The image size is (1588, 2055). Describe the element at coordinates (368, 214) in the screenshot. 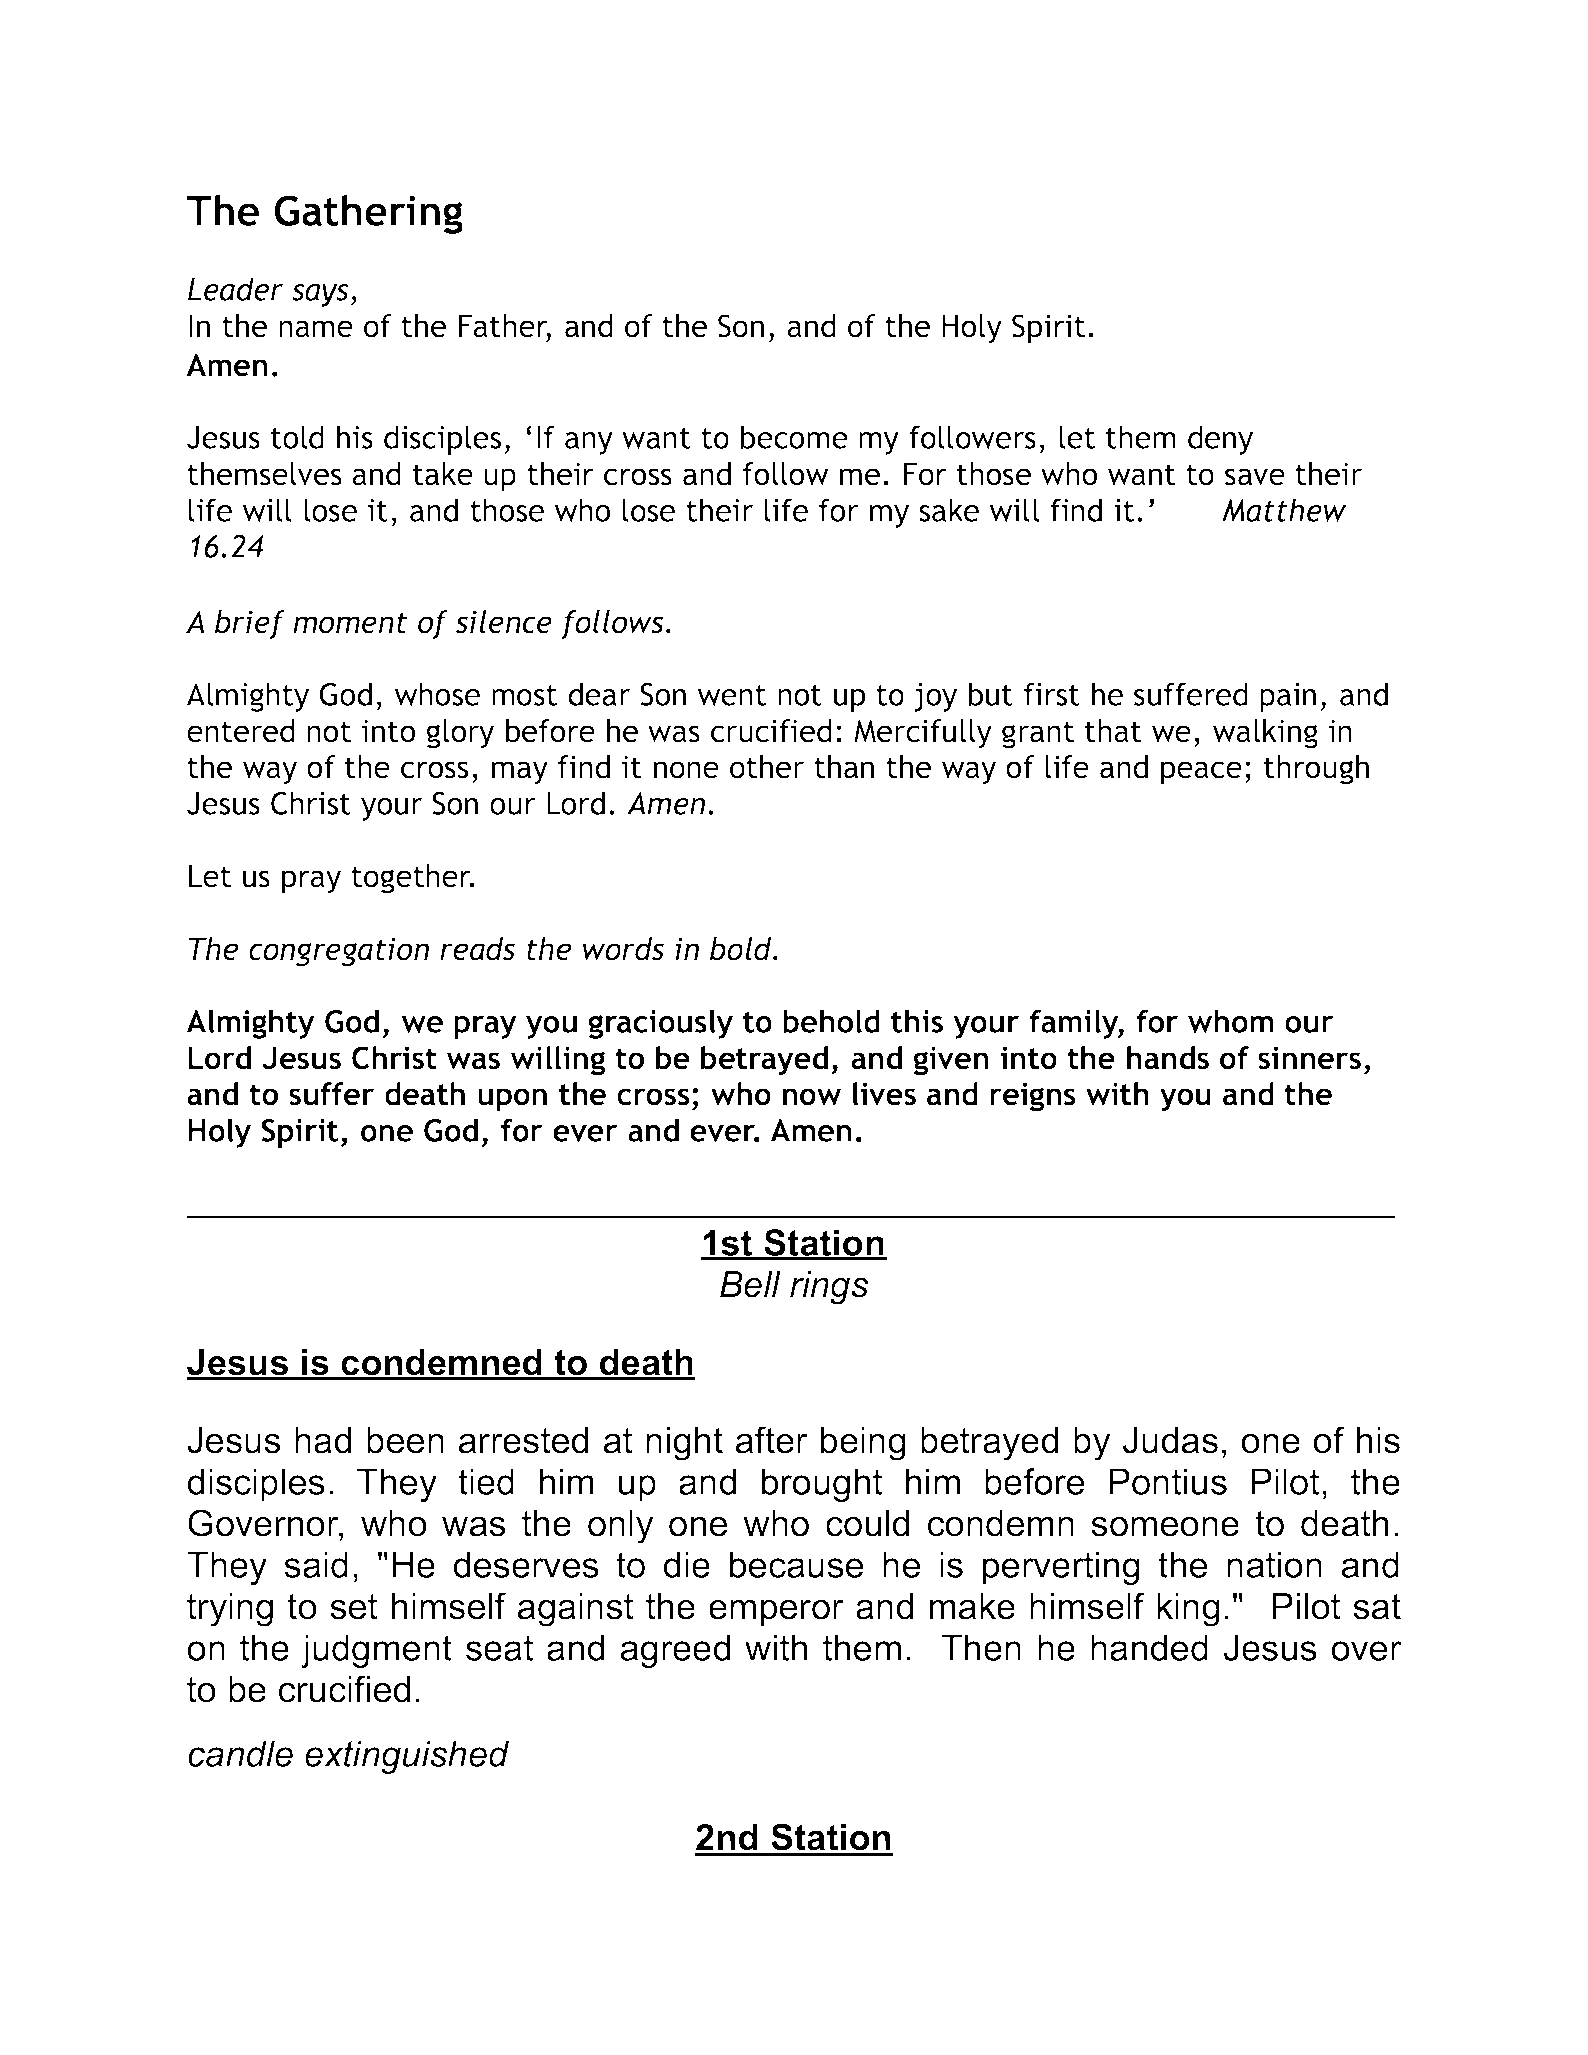

I see `Gathering` at that location.
